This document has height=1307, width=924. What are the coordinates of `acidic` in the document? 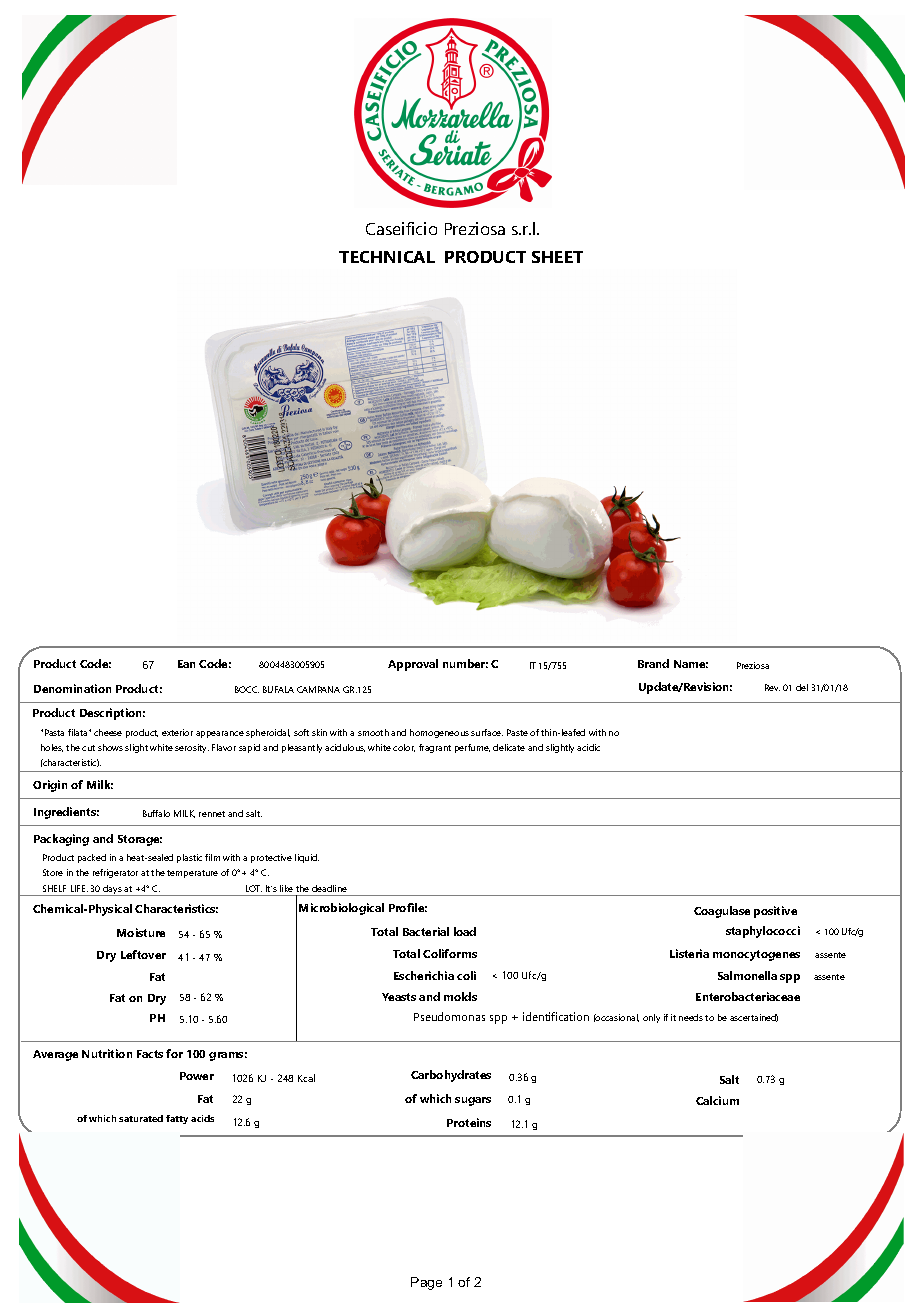 It's located at (588, 747).
